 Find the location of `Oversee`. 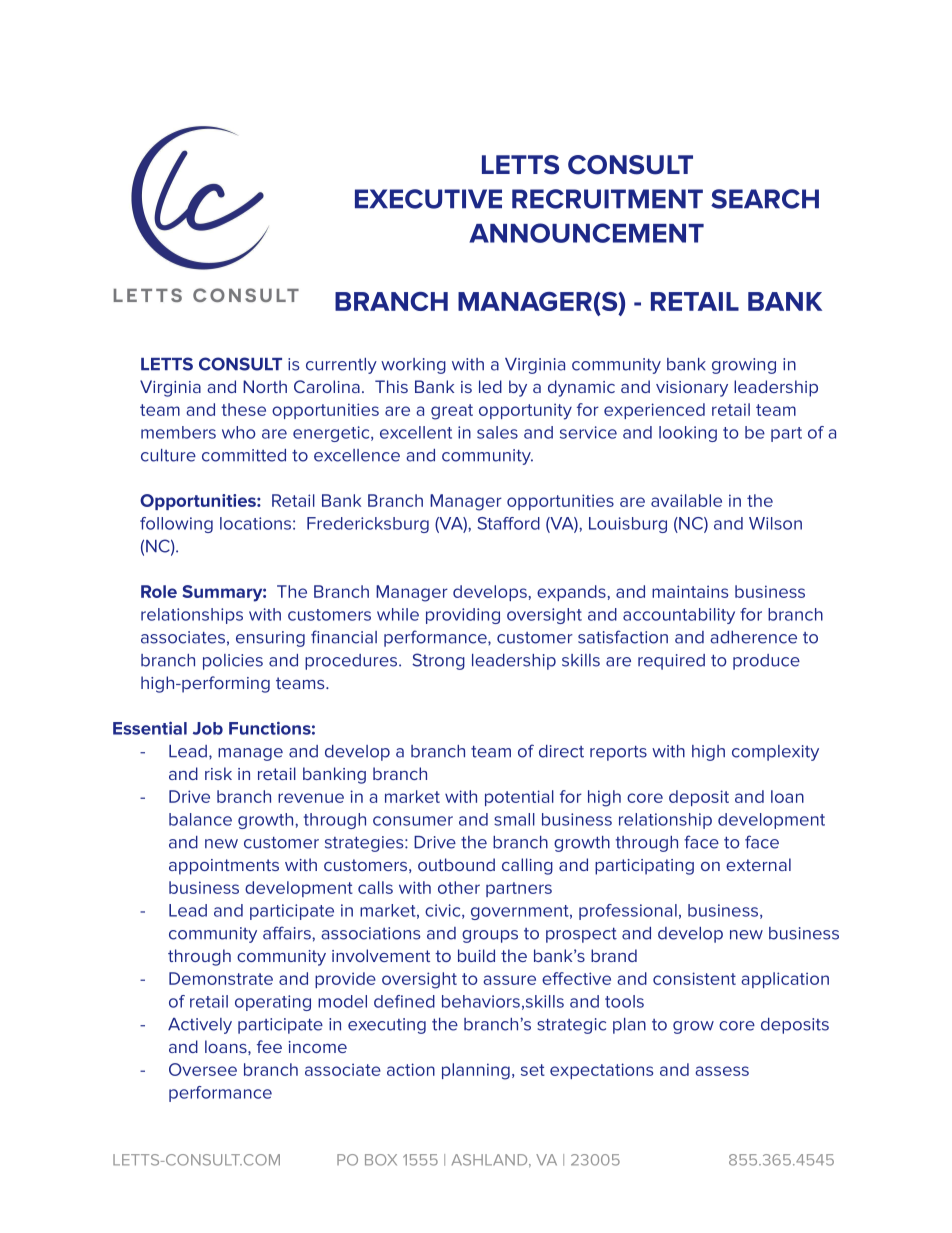

Oversee is located at coordinates (203, 1069).
